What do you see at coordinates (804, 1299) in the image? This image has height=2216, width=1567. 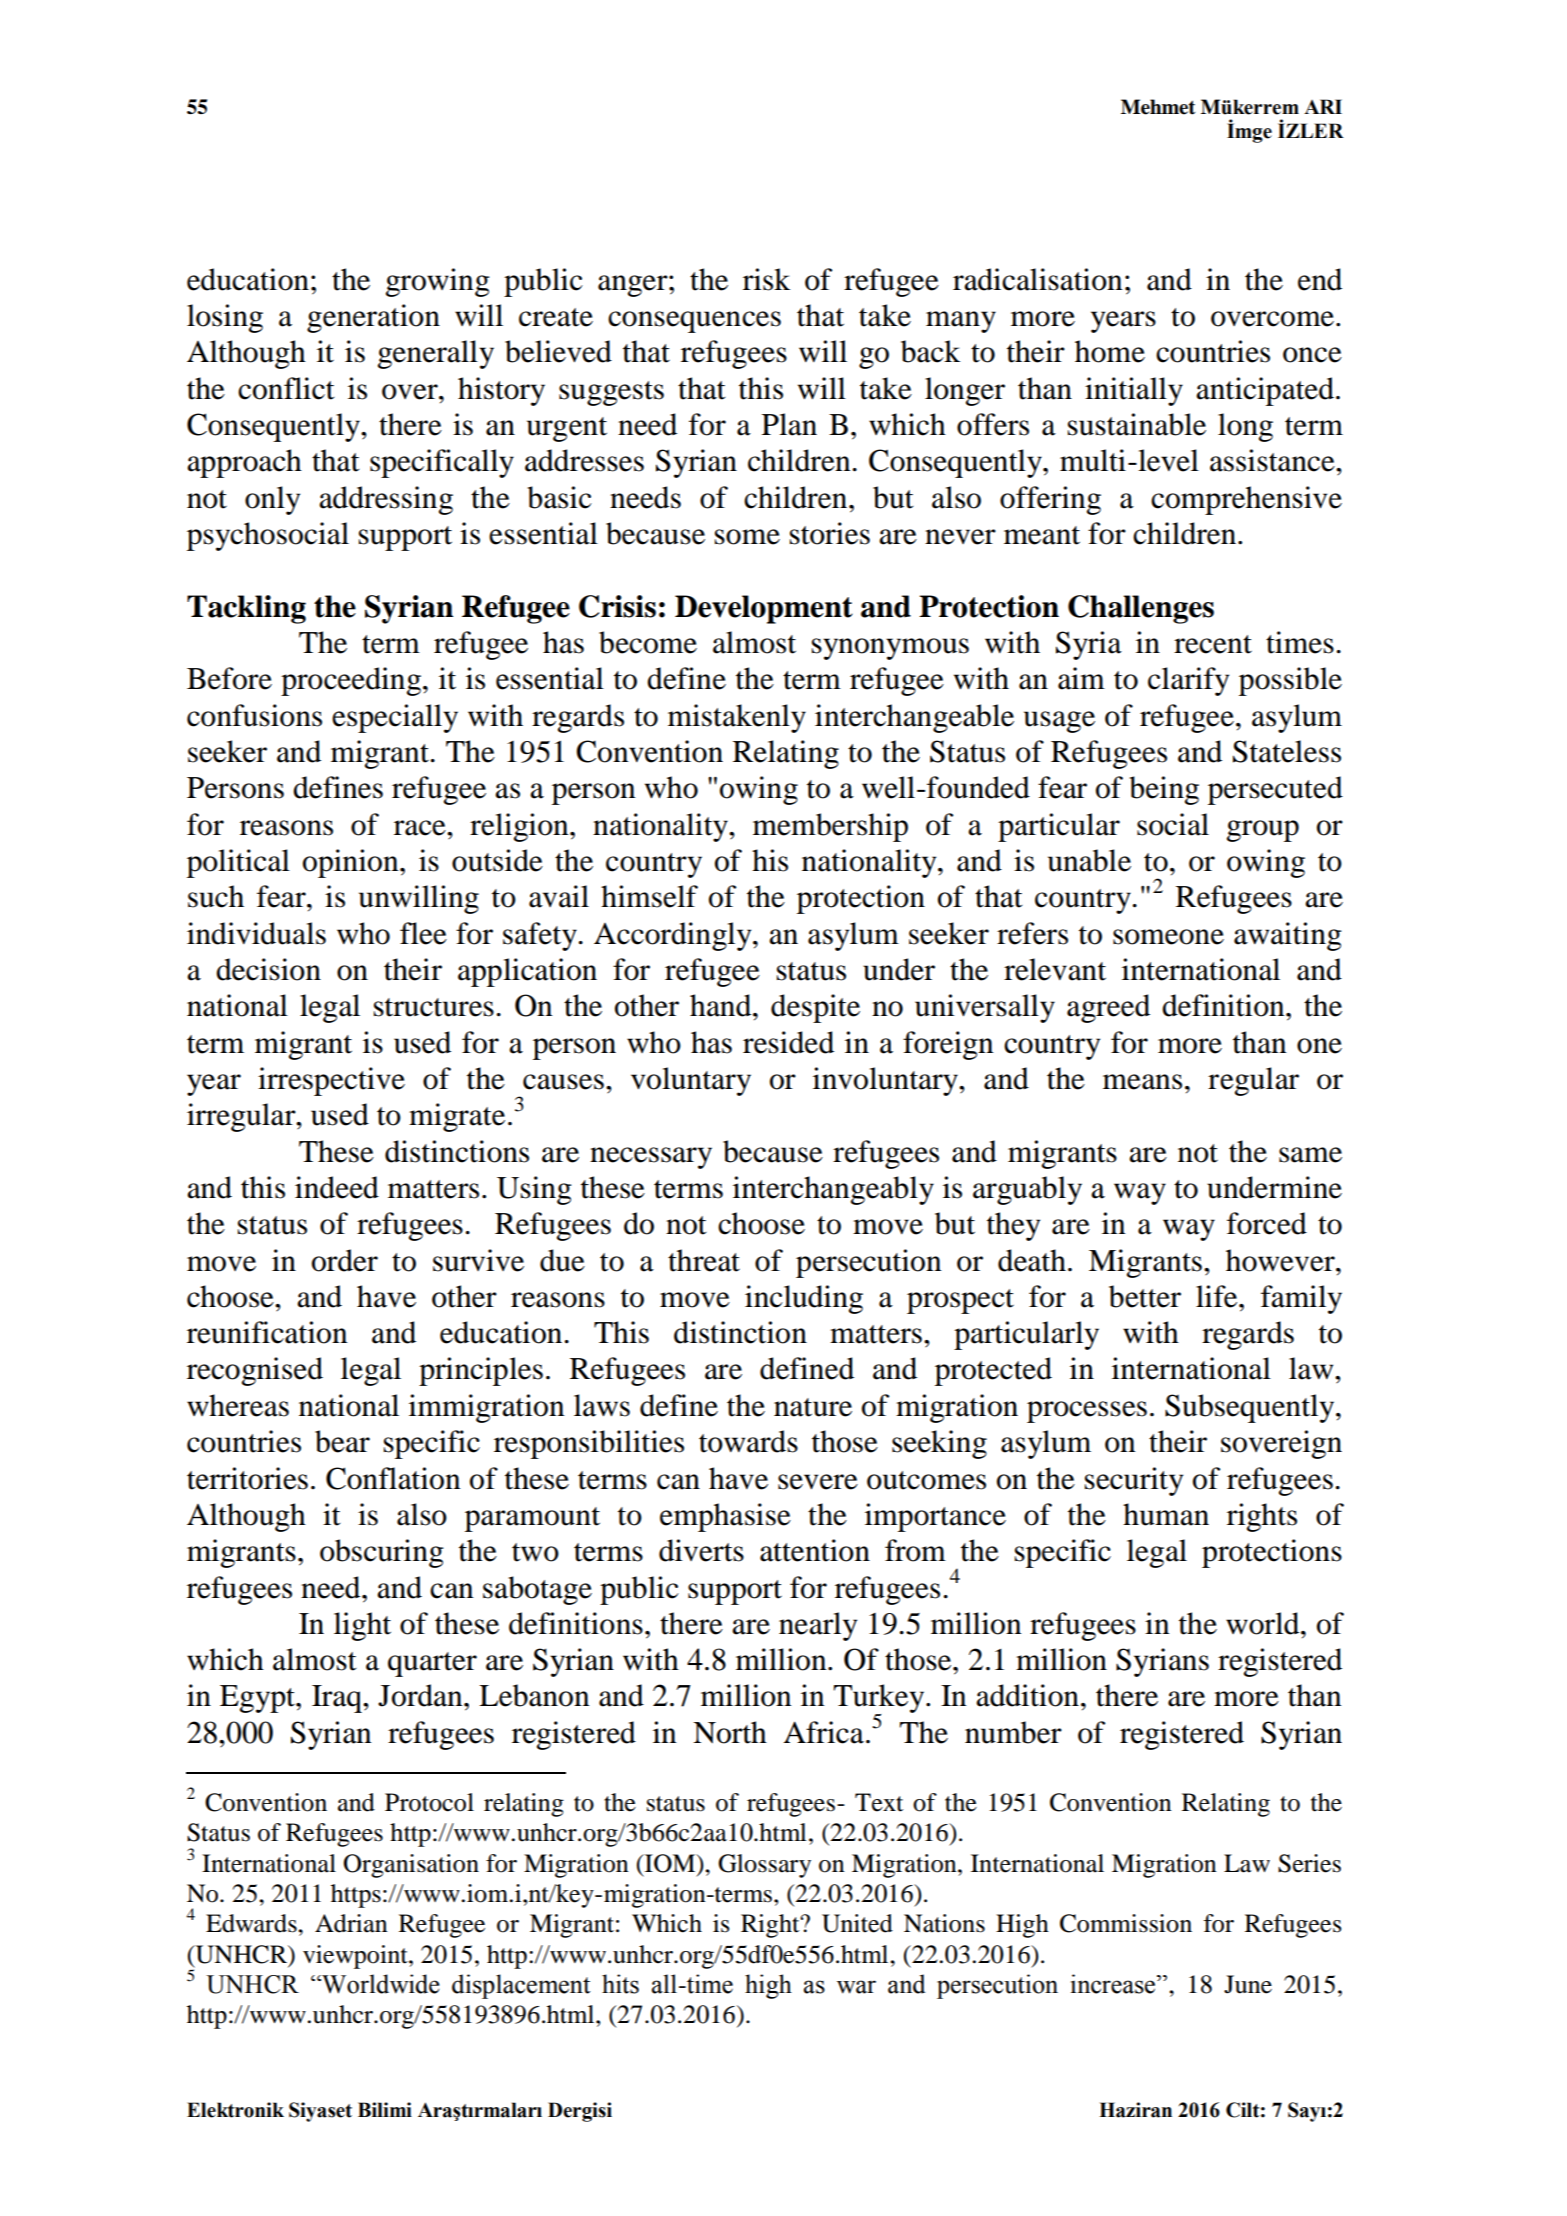 I see `including` at bounding box center [804, 1299].
